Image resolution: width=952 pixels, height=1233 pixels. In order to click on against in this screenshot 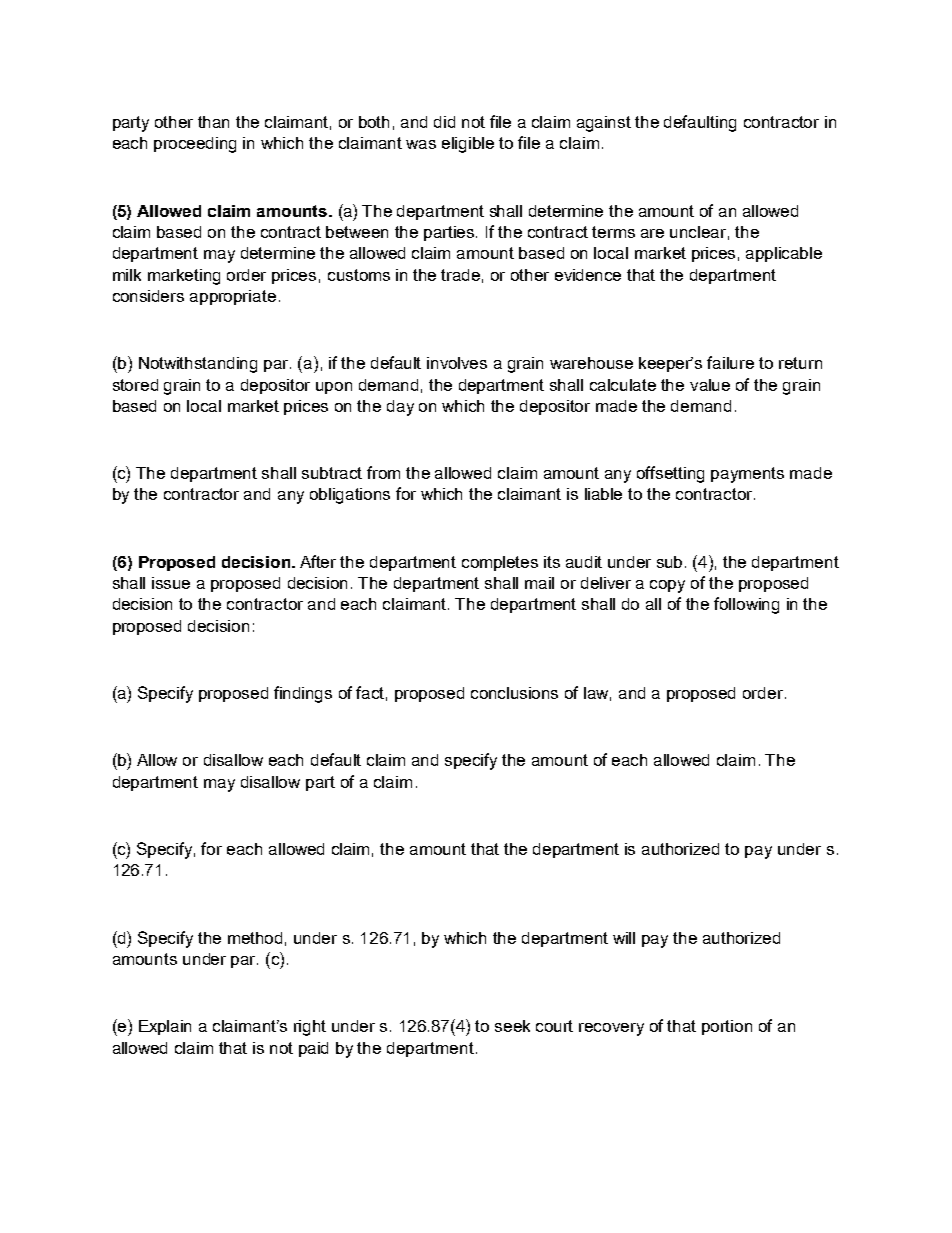, I will do `click(604, 124)`.
